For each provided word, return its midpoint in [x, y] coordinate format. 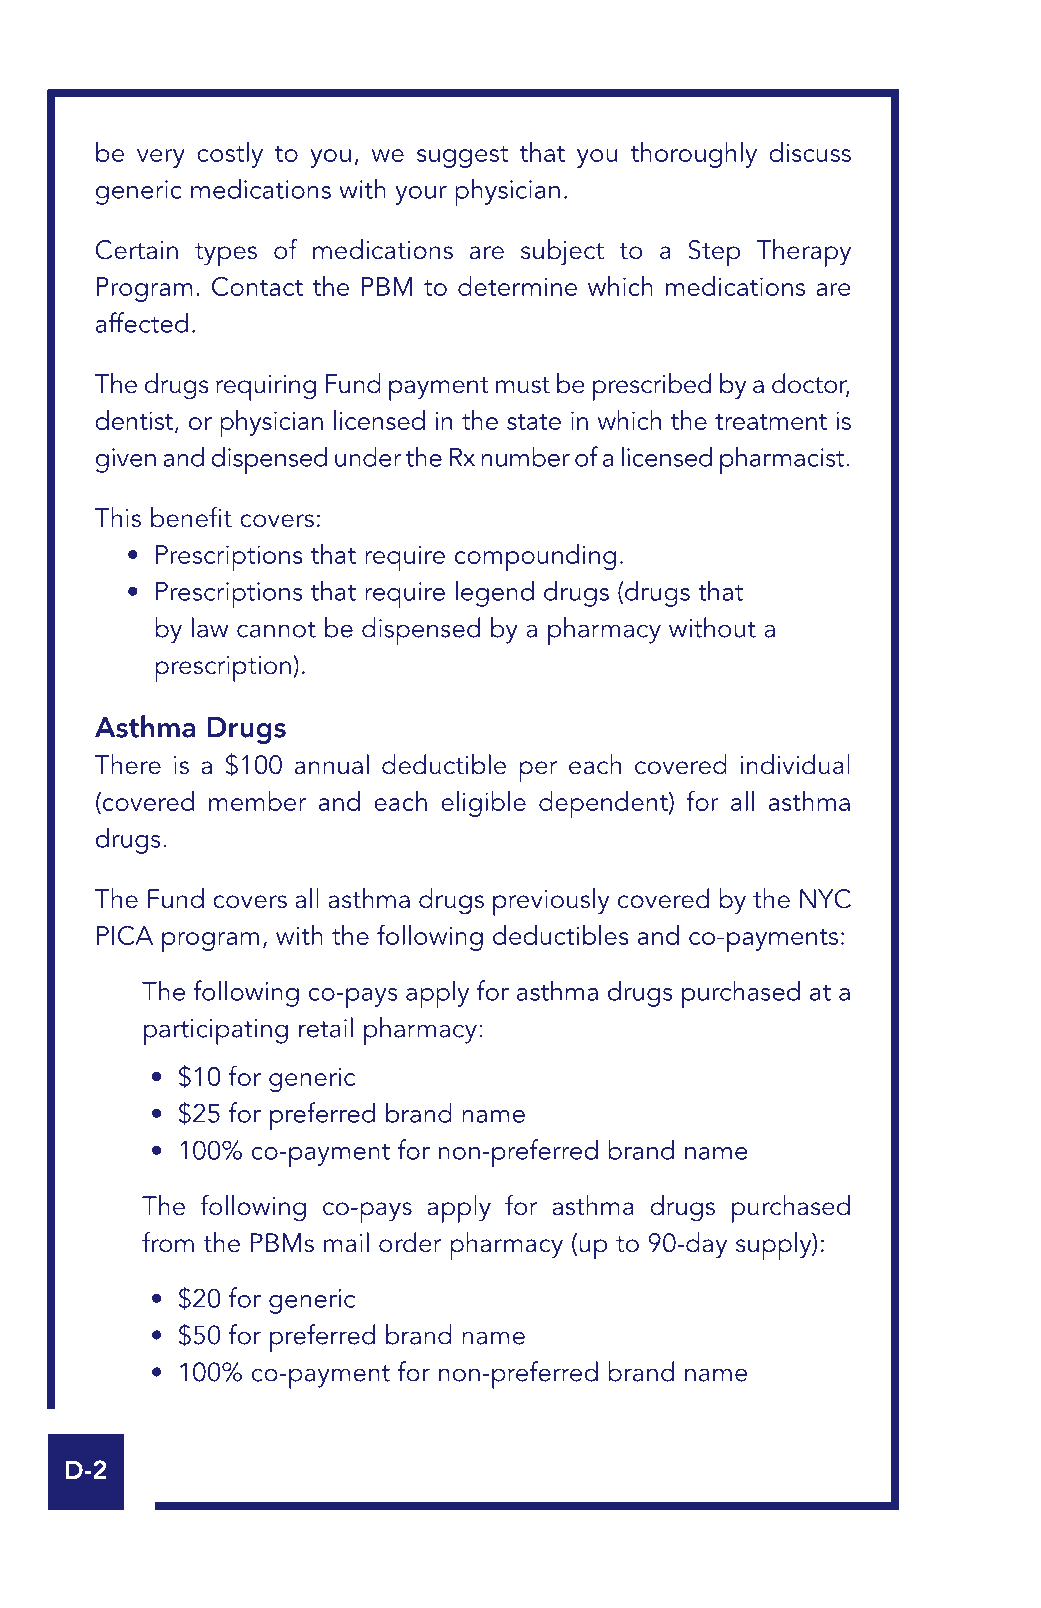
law [210, 627]
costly [230, 155]
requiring [266, 388]
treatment [771, 422]
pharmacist [783, 460]
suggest [462, 157]
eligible [483, 804]
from [168, 1242]
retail [326, 1027]
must [523, 385]
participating [216, 1032]
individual [795, 764]
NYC [825, 899]
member [258, 801]
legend [495, 593]
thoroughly [694, 155]
